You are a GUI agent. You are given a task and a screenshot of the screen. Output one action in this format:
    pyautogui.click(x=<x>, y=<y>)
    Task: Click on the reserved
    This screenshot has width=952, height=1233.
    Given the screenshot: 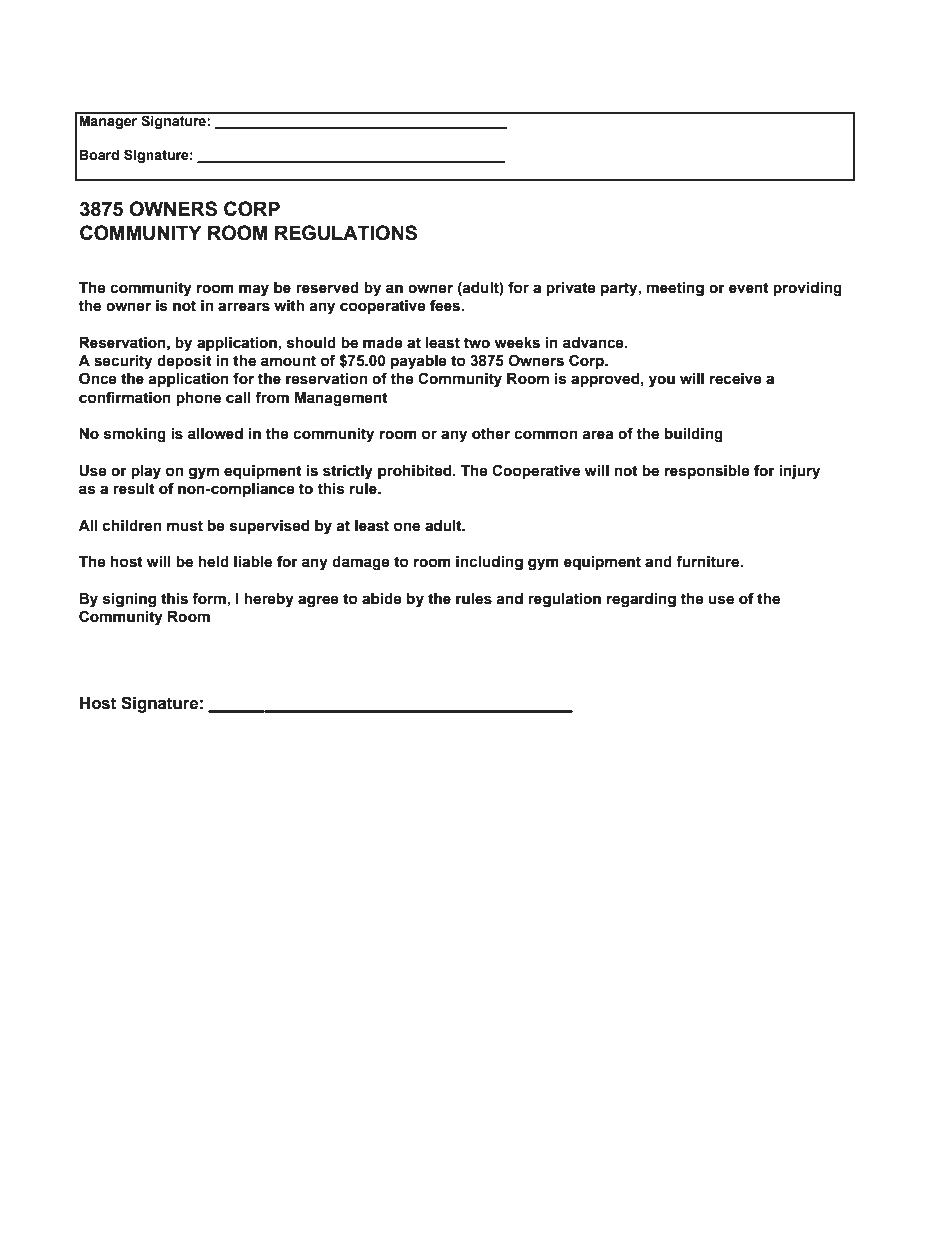 What is the action you would take?
    pyautogui.click(x=327, y=288)
